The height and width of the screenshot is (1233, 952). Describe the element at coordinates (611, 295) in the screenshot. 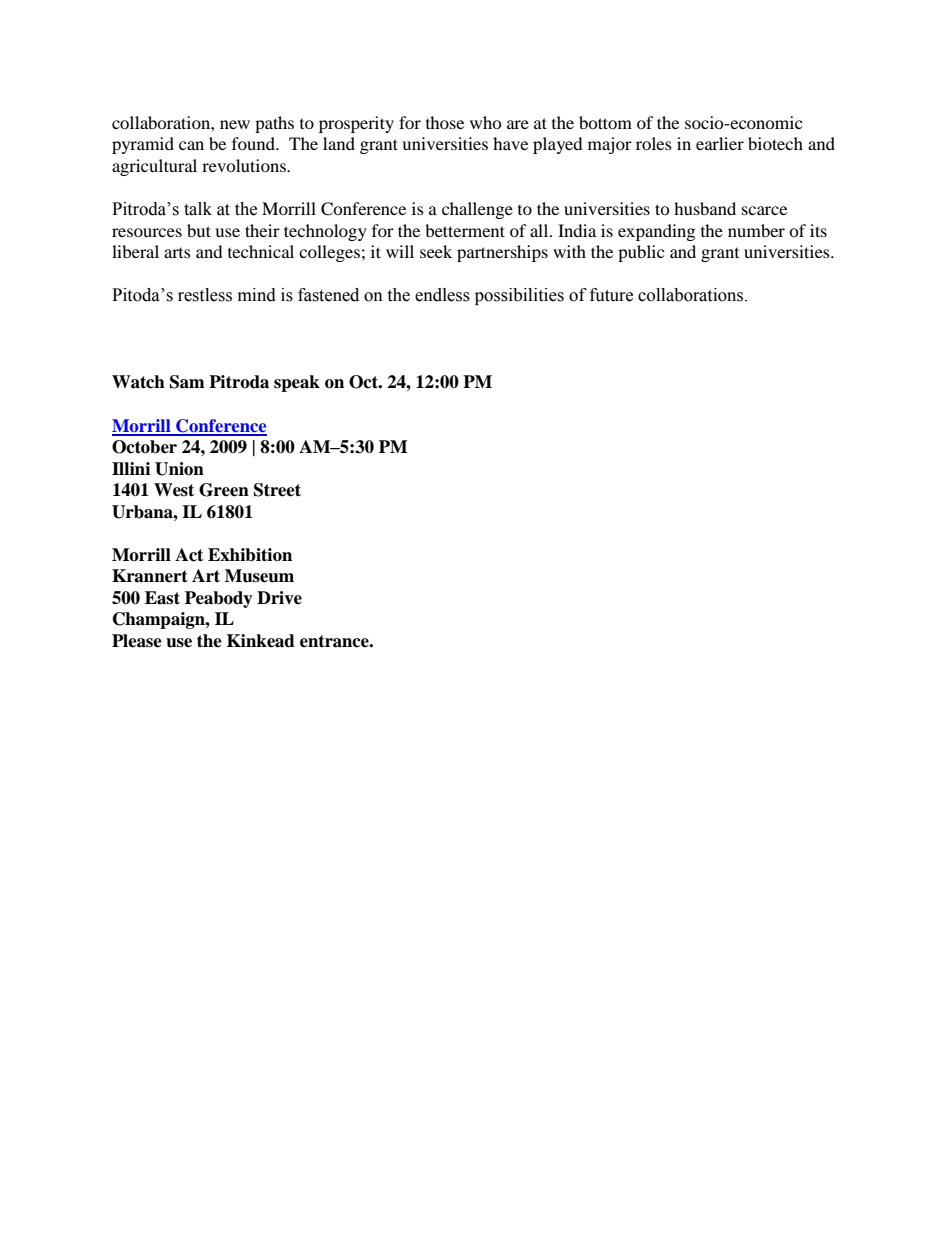

I see `future` at that location.
